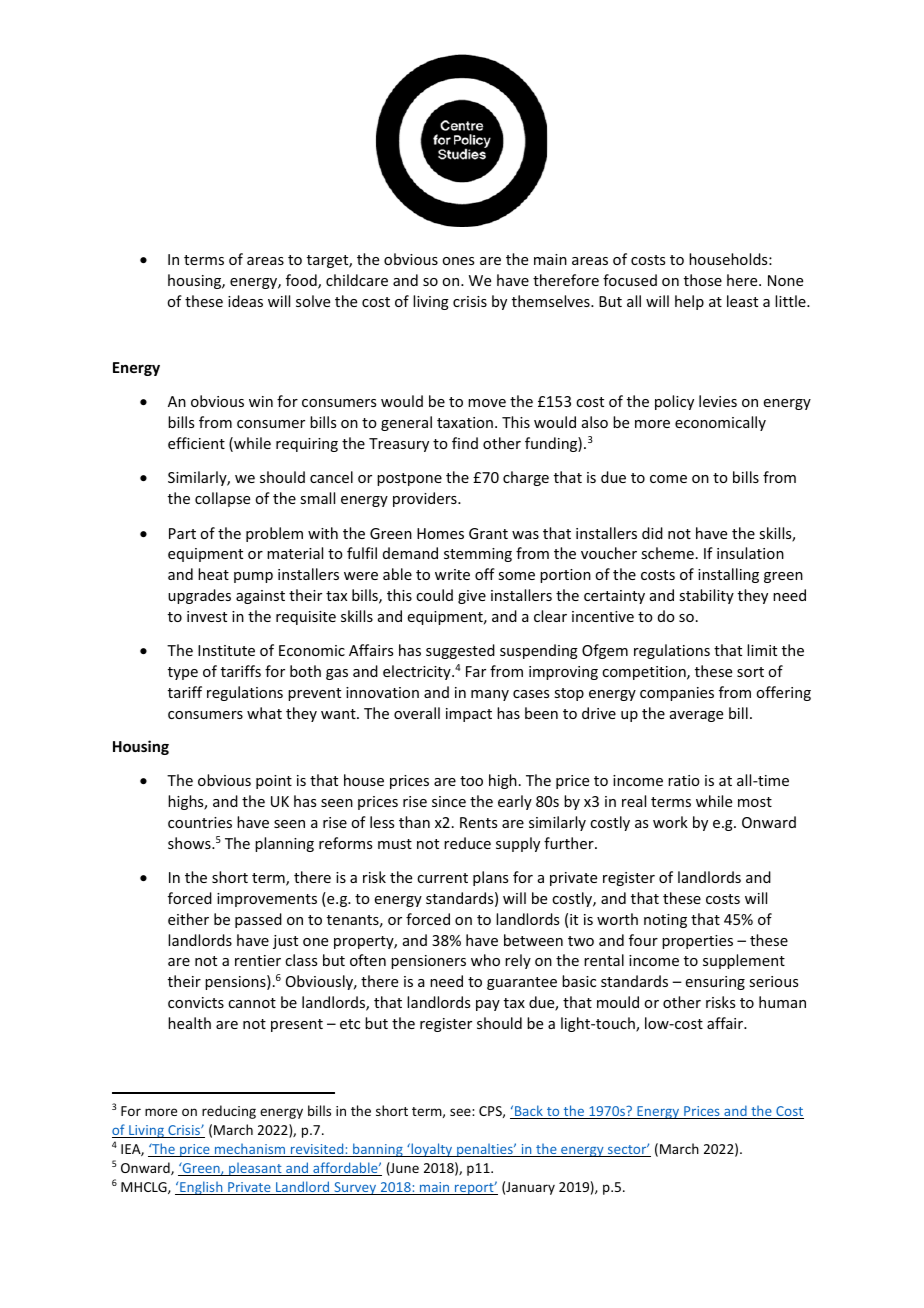  I want to click on human, so click(782, 1002).
